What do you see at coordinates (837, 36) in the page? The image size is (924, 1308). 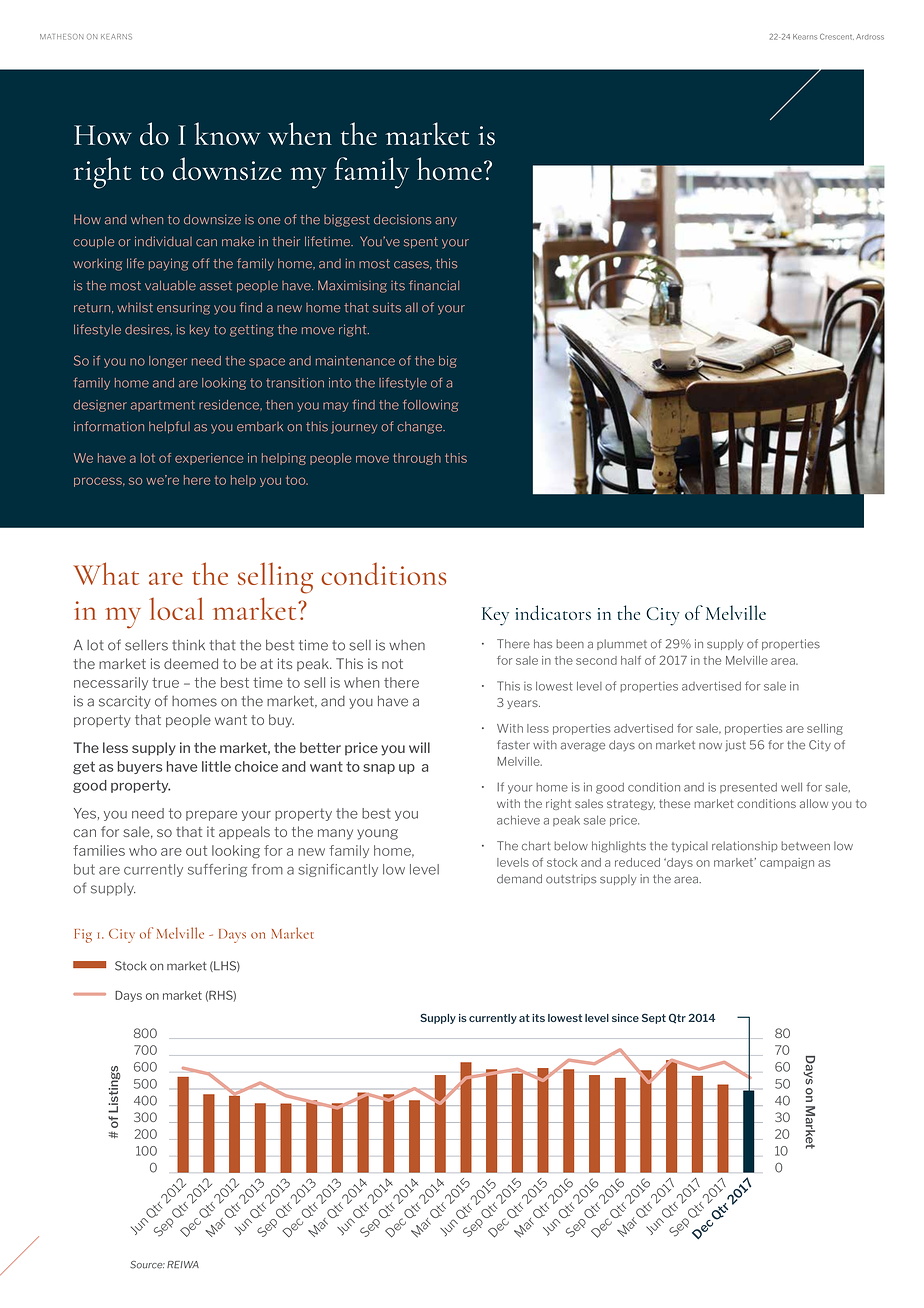 I see `Crescent` at bounding box center [837, 36].
